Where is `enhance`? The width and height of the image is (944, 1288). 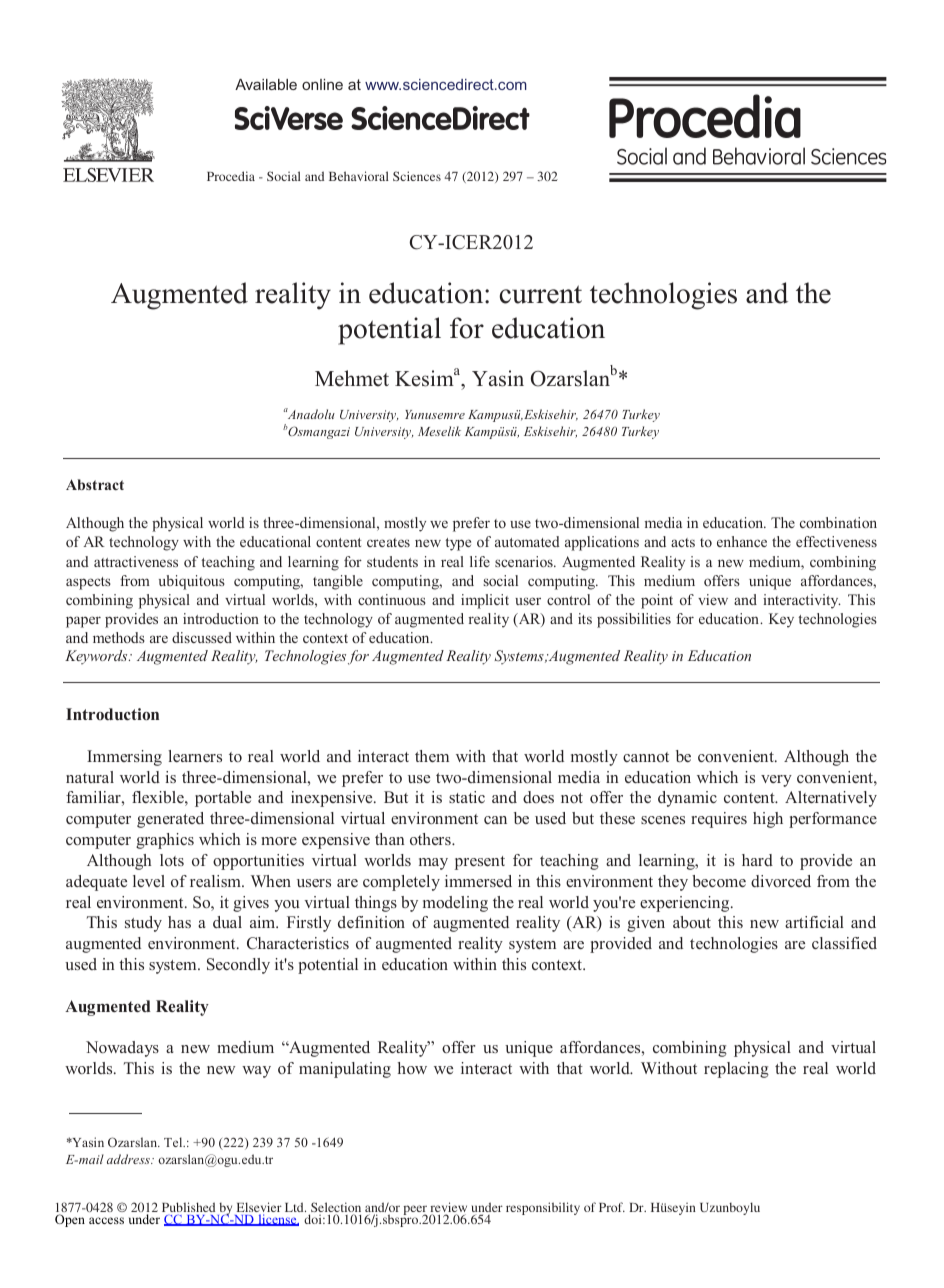 enhance is located at coordinates (742, 541).
